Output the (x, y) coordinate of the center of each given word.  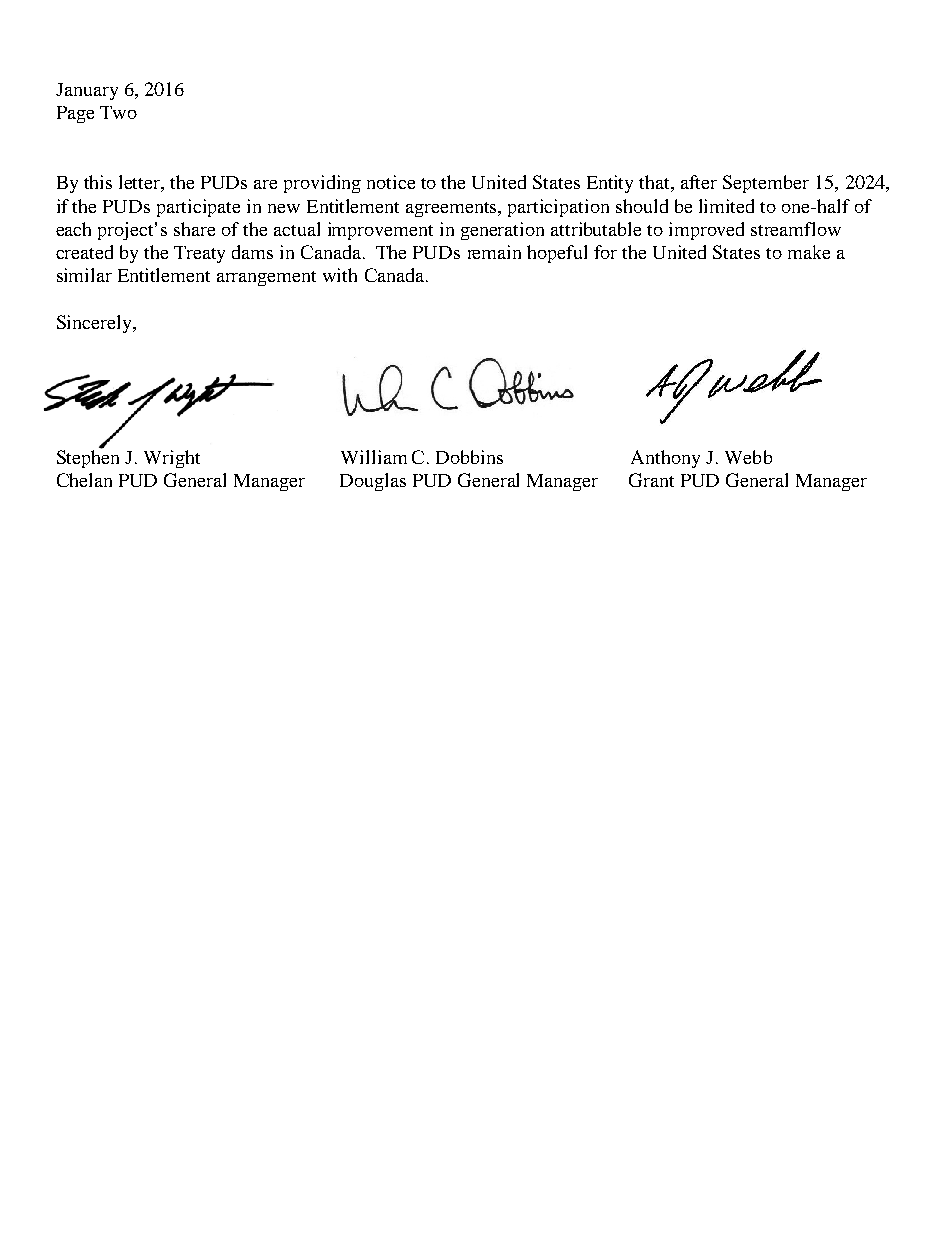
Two (118, 112)
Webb (748, 457)
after (699, 182)
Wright (172, 459)
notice (391, 182)
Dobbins (469, 457)
